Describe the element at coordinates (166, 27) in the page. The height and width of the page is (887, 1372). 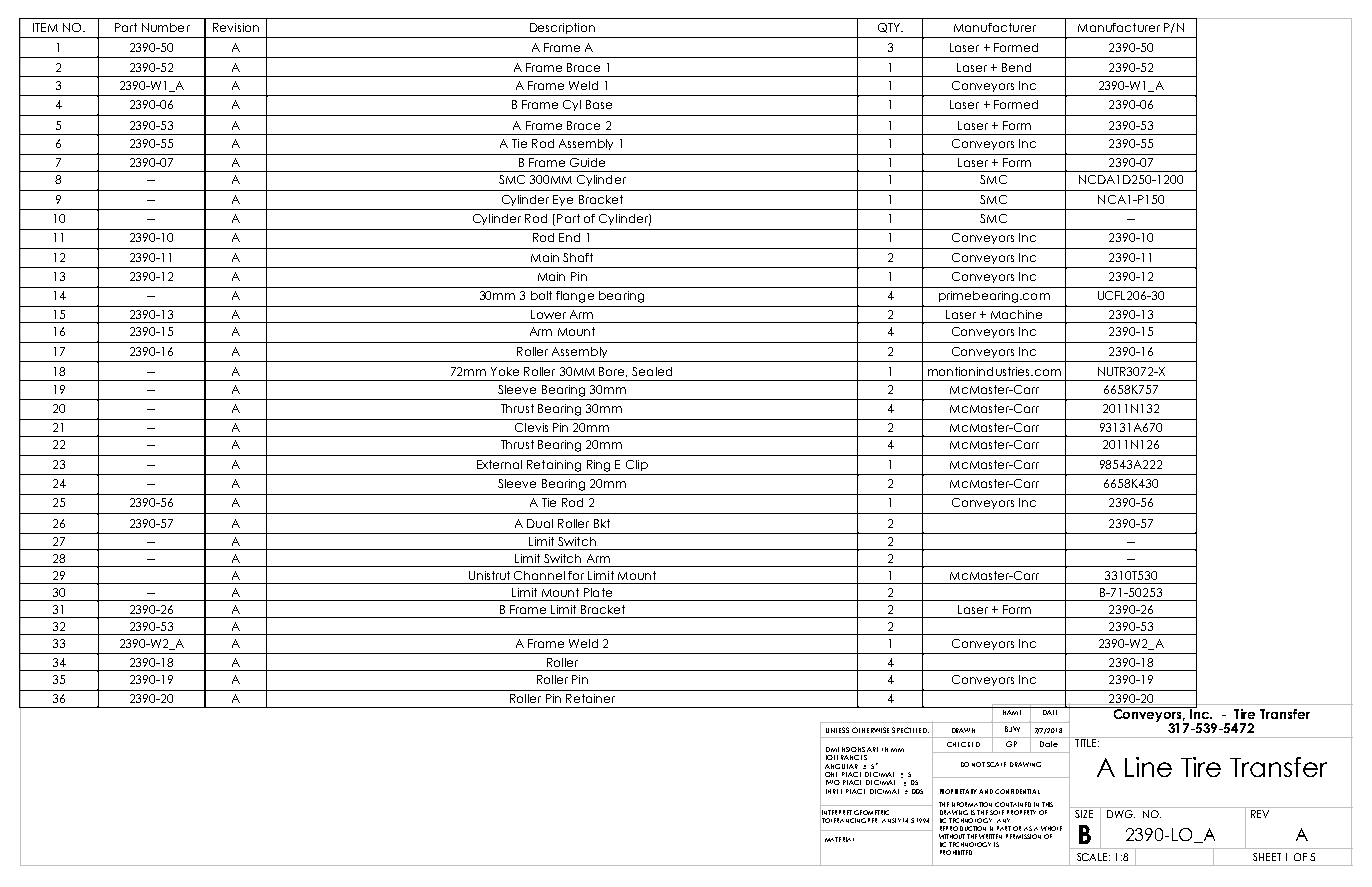
I see `Number` at that location.
